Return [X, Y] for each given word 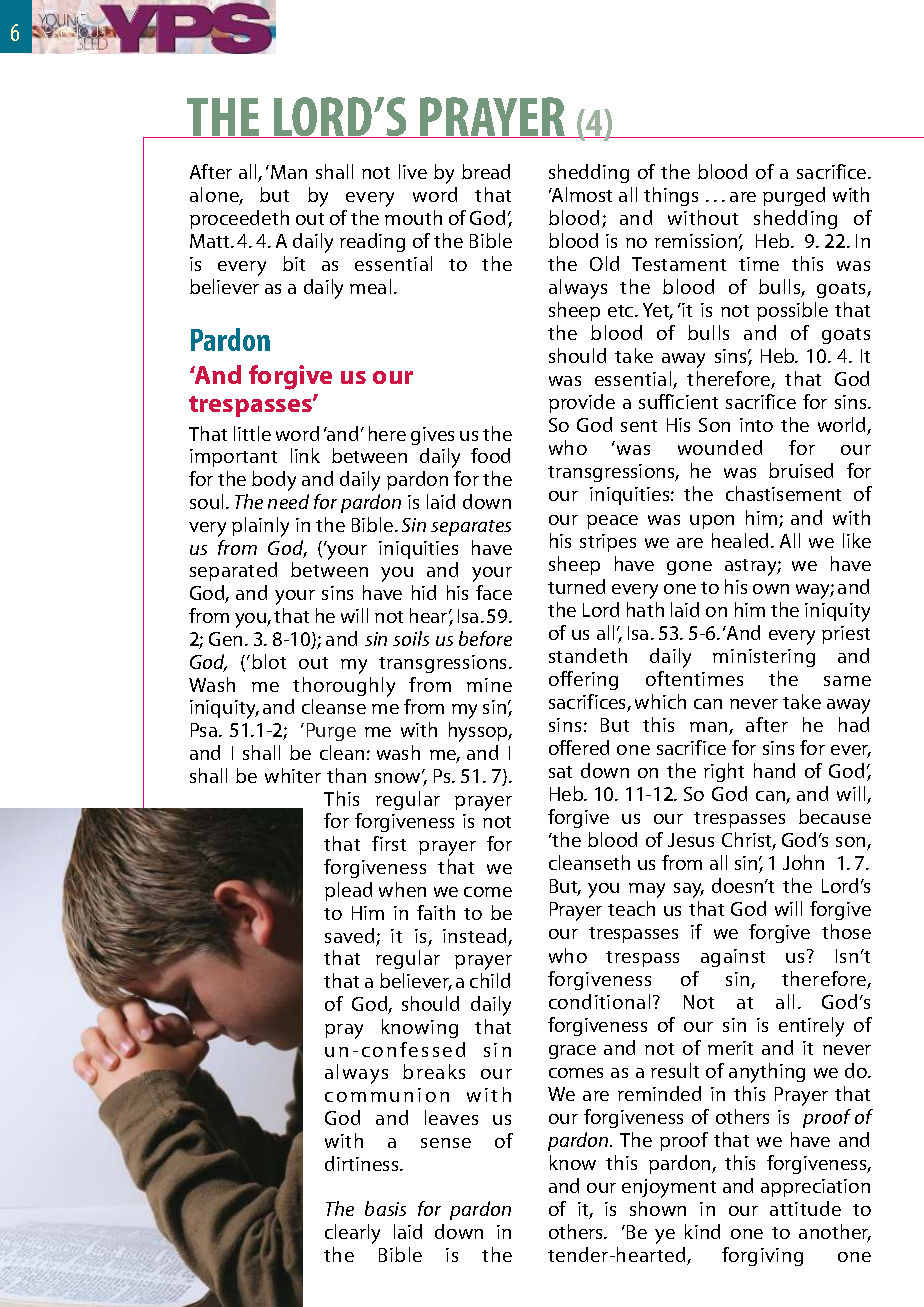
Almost [580, 194]
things [671, 196]
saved [351, 937]
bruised [801, 470]
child [490, 980]
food [490, 455]
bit [294, 263]
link [305, 455]
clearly [352, 1234]
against [733, 958]
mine [489, 685]
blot [269, 661]
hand [774, 770]
